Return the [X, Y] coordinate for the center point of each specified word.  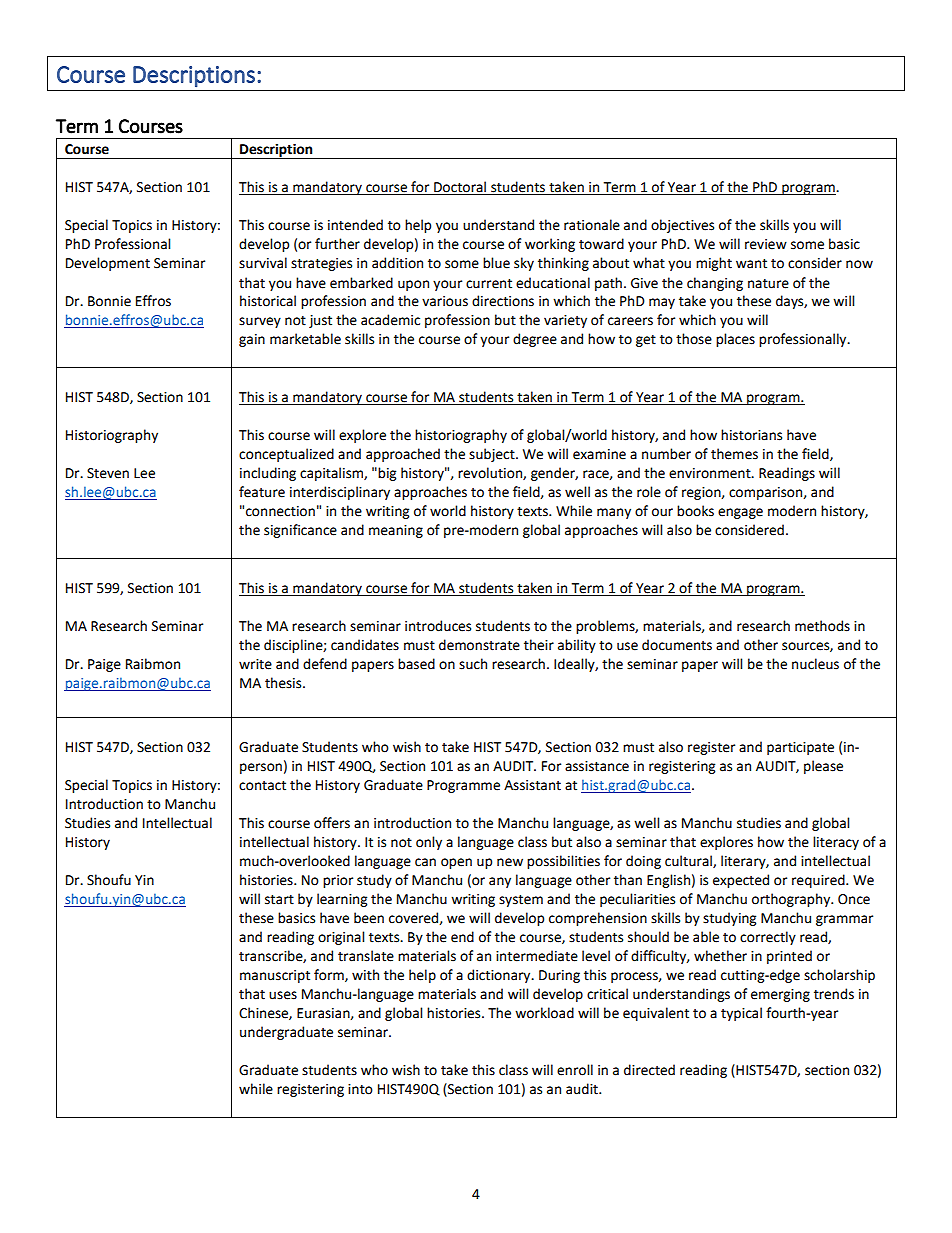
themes [734, 454]
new [510, 862]
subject [493, 455]
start [279, 900]
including [268, 474]
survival [263, 263]
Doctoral [460, 188]
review [766, 244]
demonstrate [479, 645]
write [255, 664]
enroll [575, 1070]
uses [283, 995]
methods [822, 626]
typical [741, 1014]
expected [741, 881]
